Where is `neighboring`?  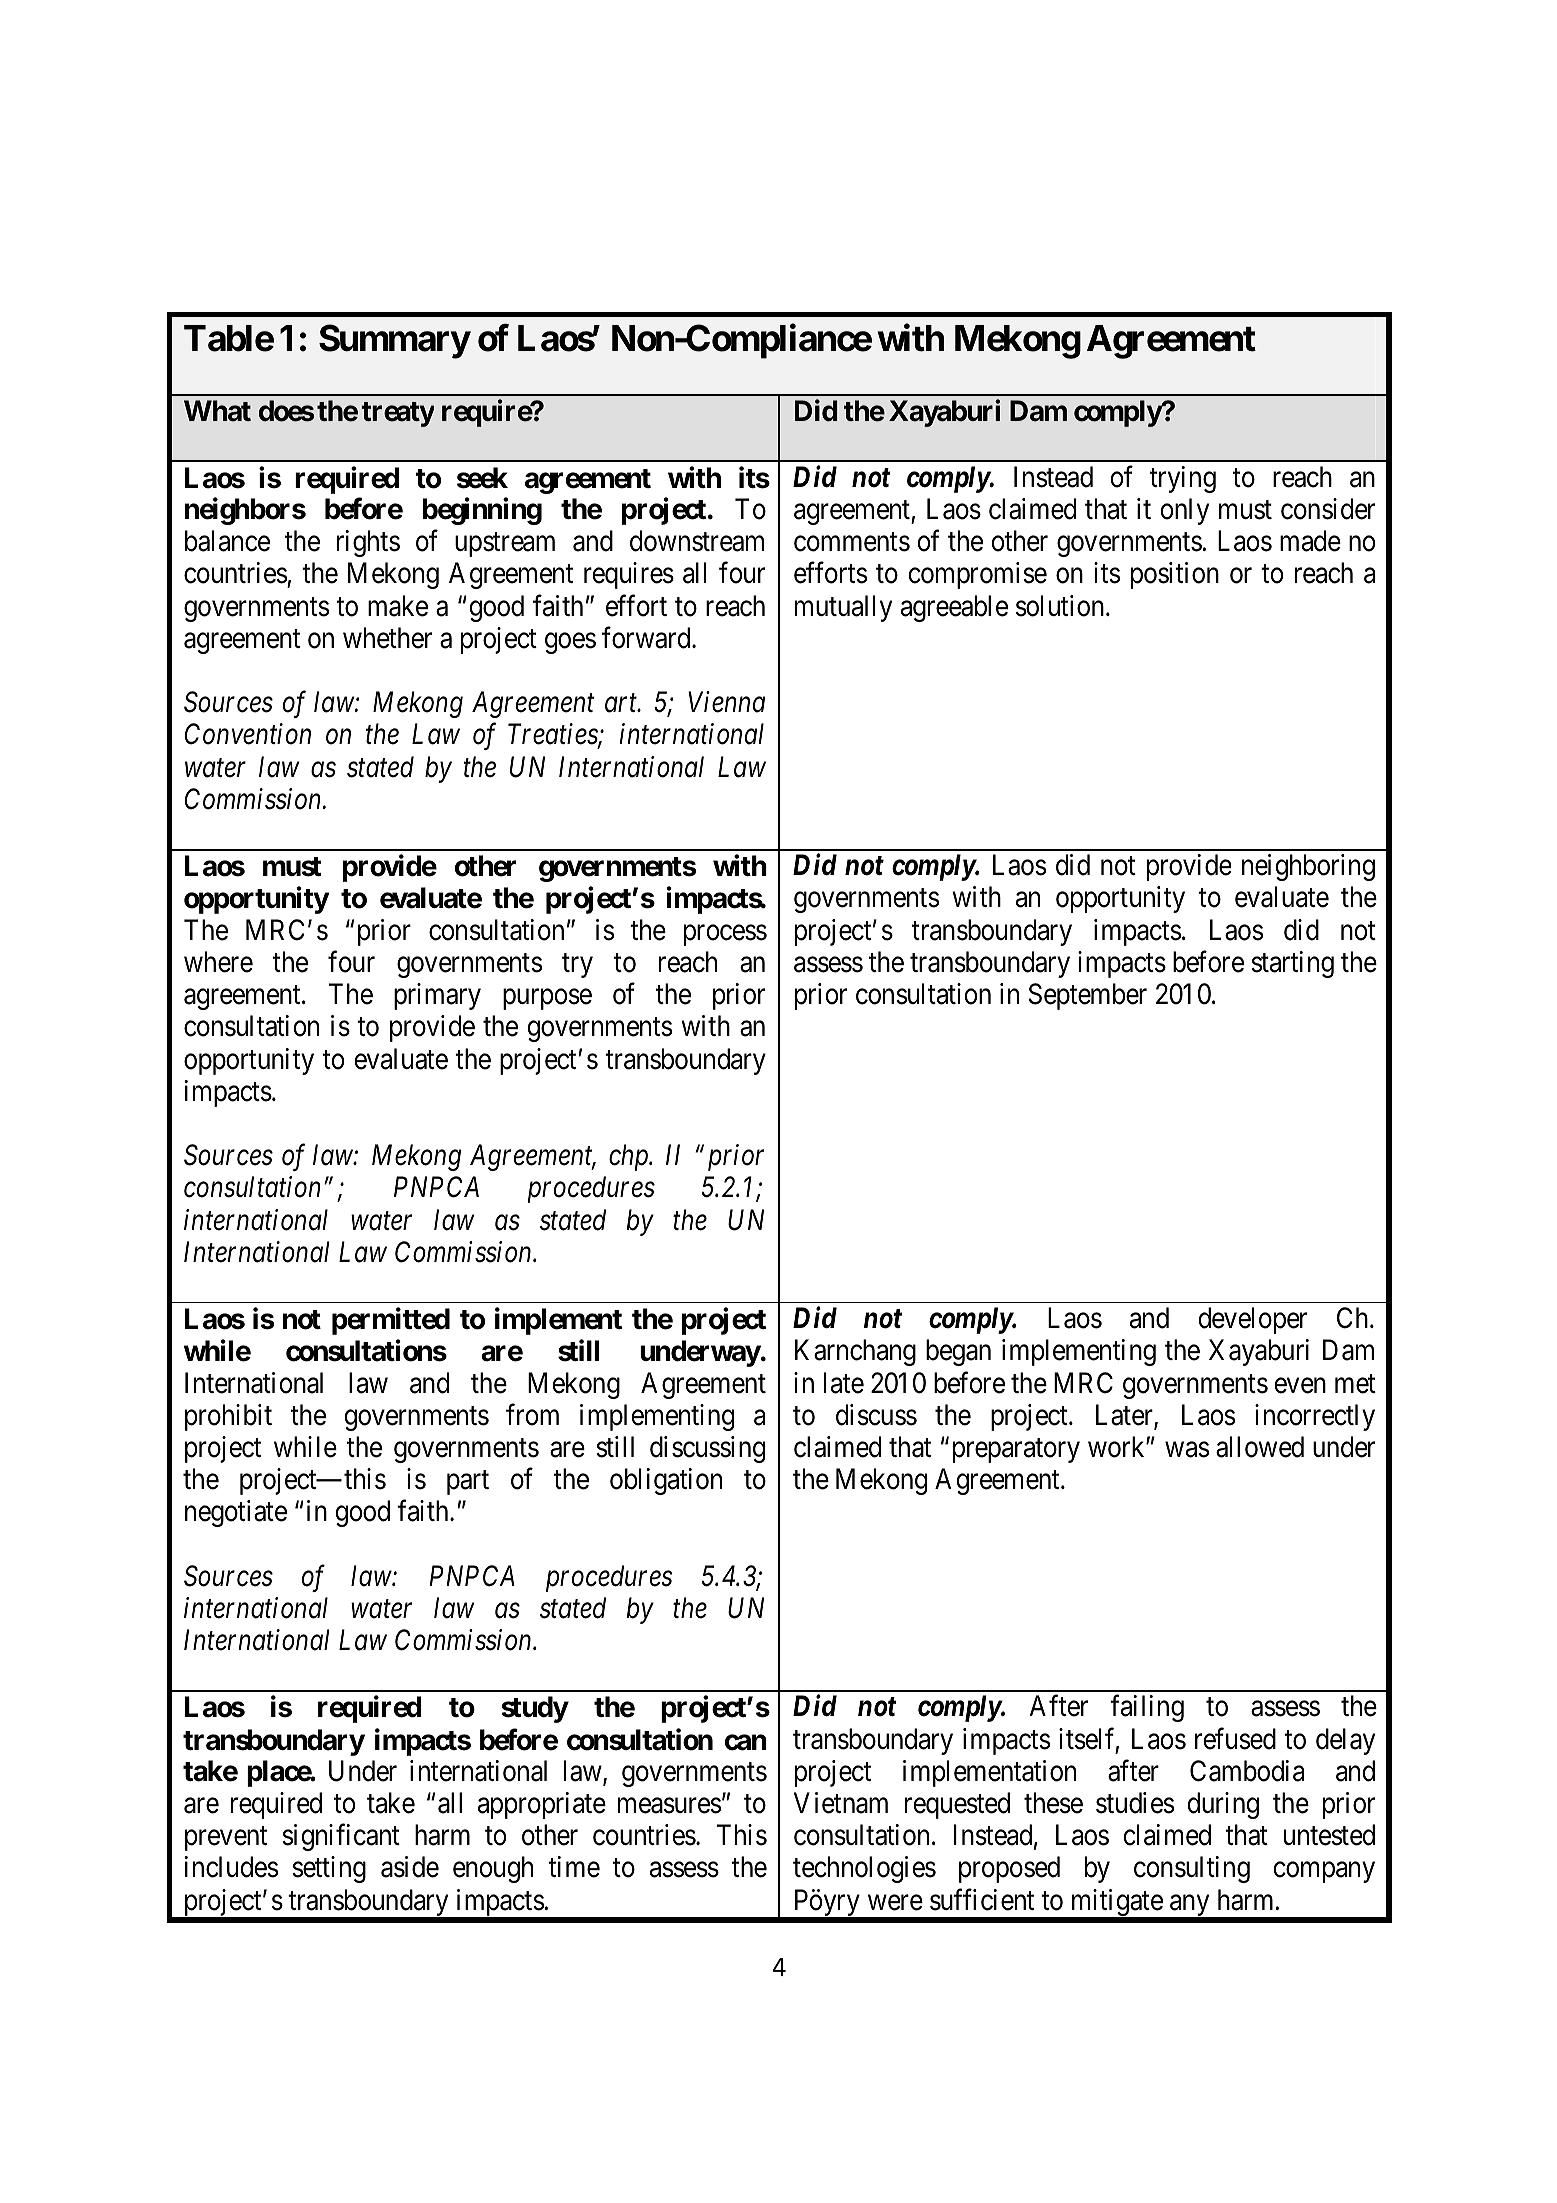
neighboring is located at coordinates (1308, 867).
